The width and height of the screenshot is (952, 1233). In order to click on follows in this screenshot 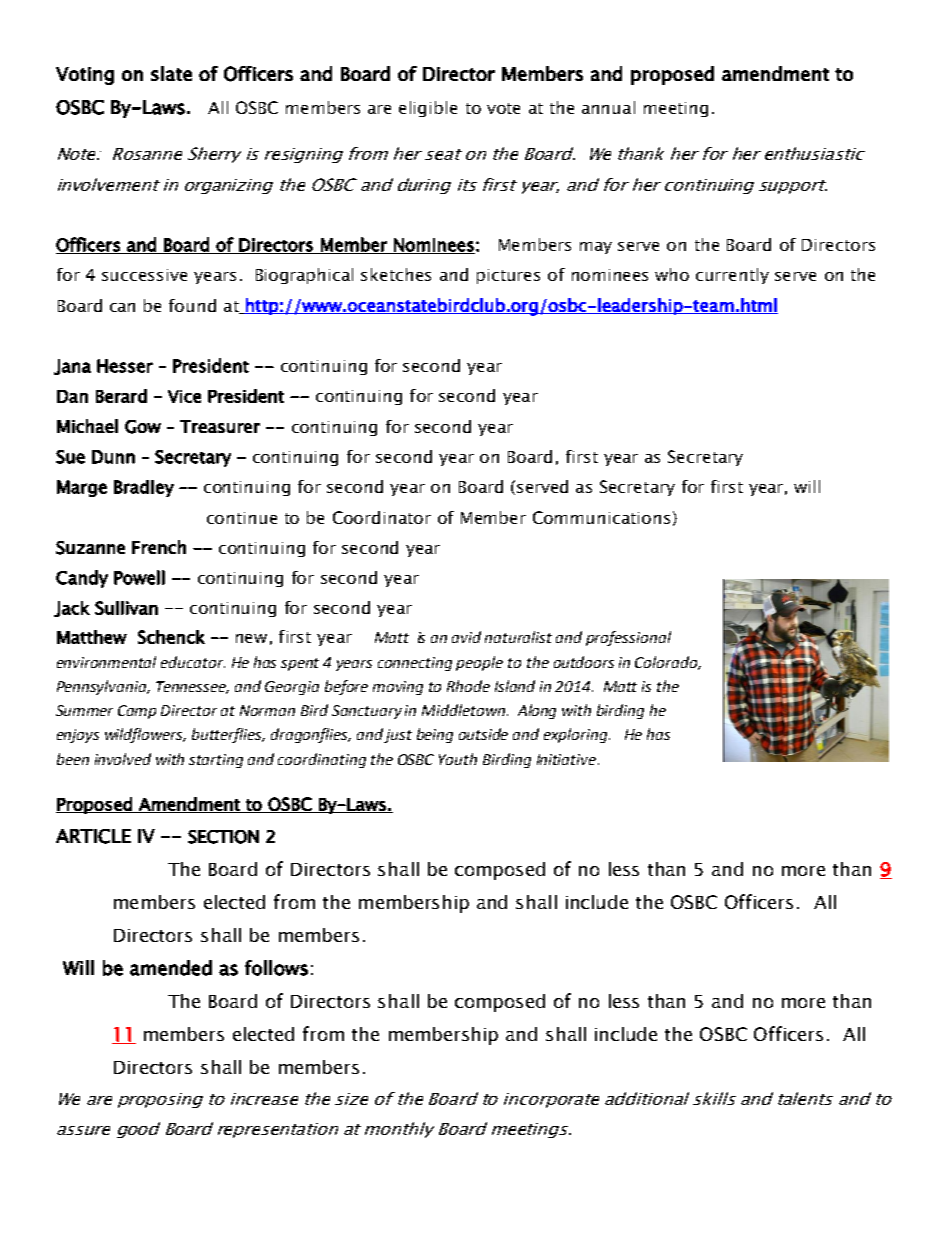, I will do `click(276, 968)`.
